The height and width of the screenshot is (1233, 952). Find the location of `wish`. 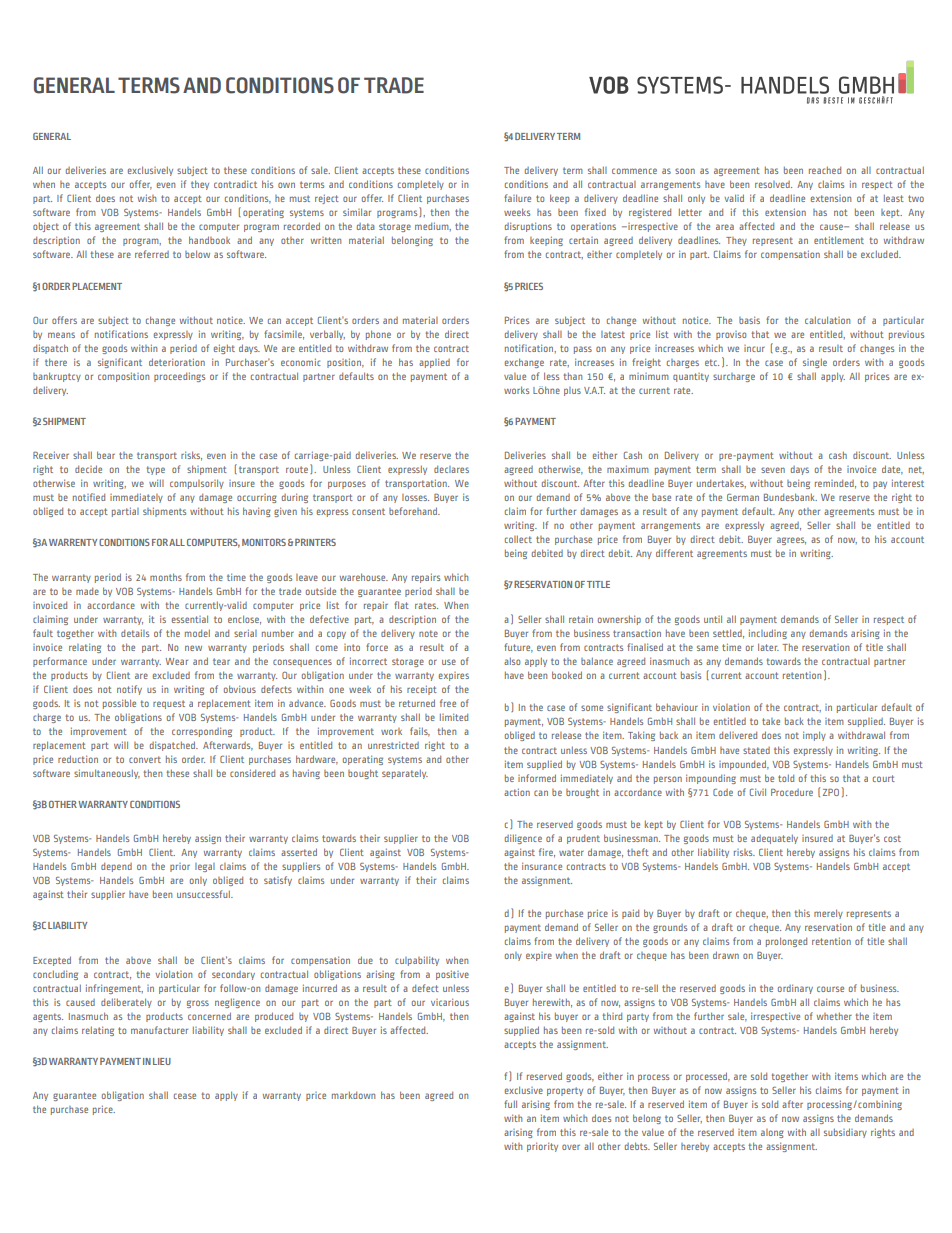

wish is located at coordinates (147, 198).
